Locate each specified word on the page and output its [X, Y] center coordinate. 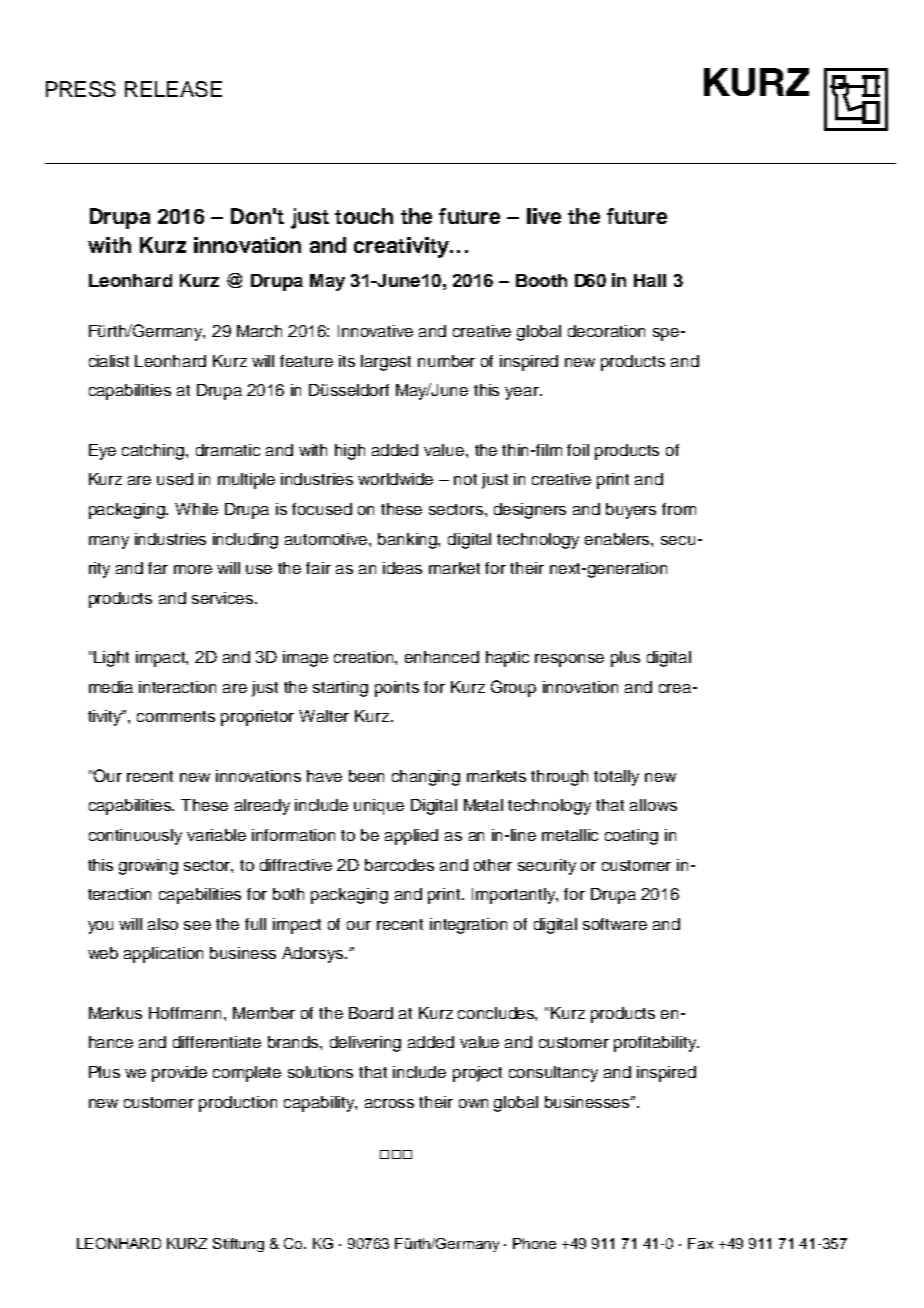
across [389, 1103]
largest [386, 363]
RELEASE [173, 89]
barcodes [399, 865]
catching [154, 452]
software [615, 924]
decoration [606, 331]
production [238, 1104]
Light [111, 659]
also [163, 924]
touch [364, 216]
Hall [650, 280]
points [397, 689]
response [569, 660]
